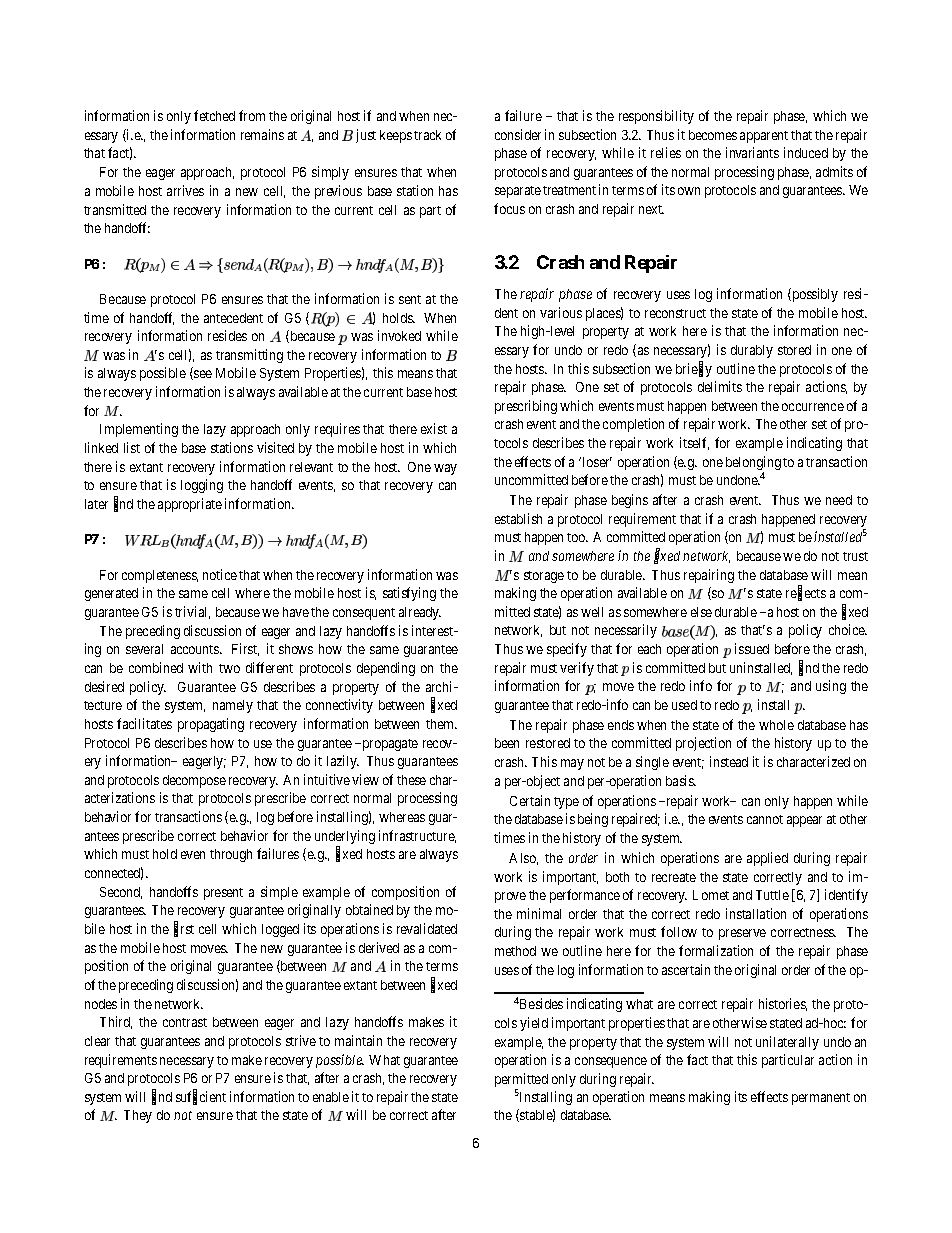 This page has width=952, height=1233. I want to click on through, so click(231, 855).
